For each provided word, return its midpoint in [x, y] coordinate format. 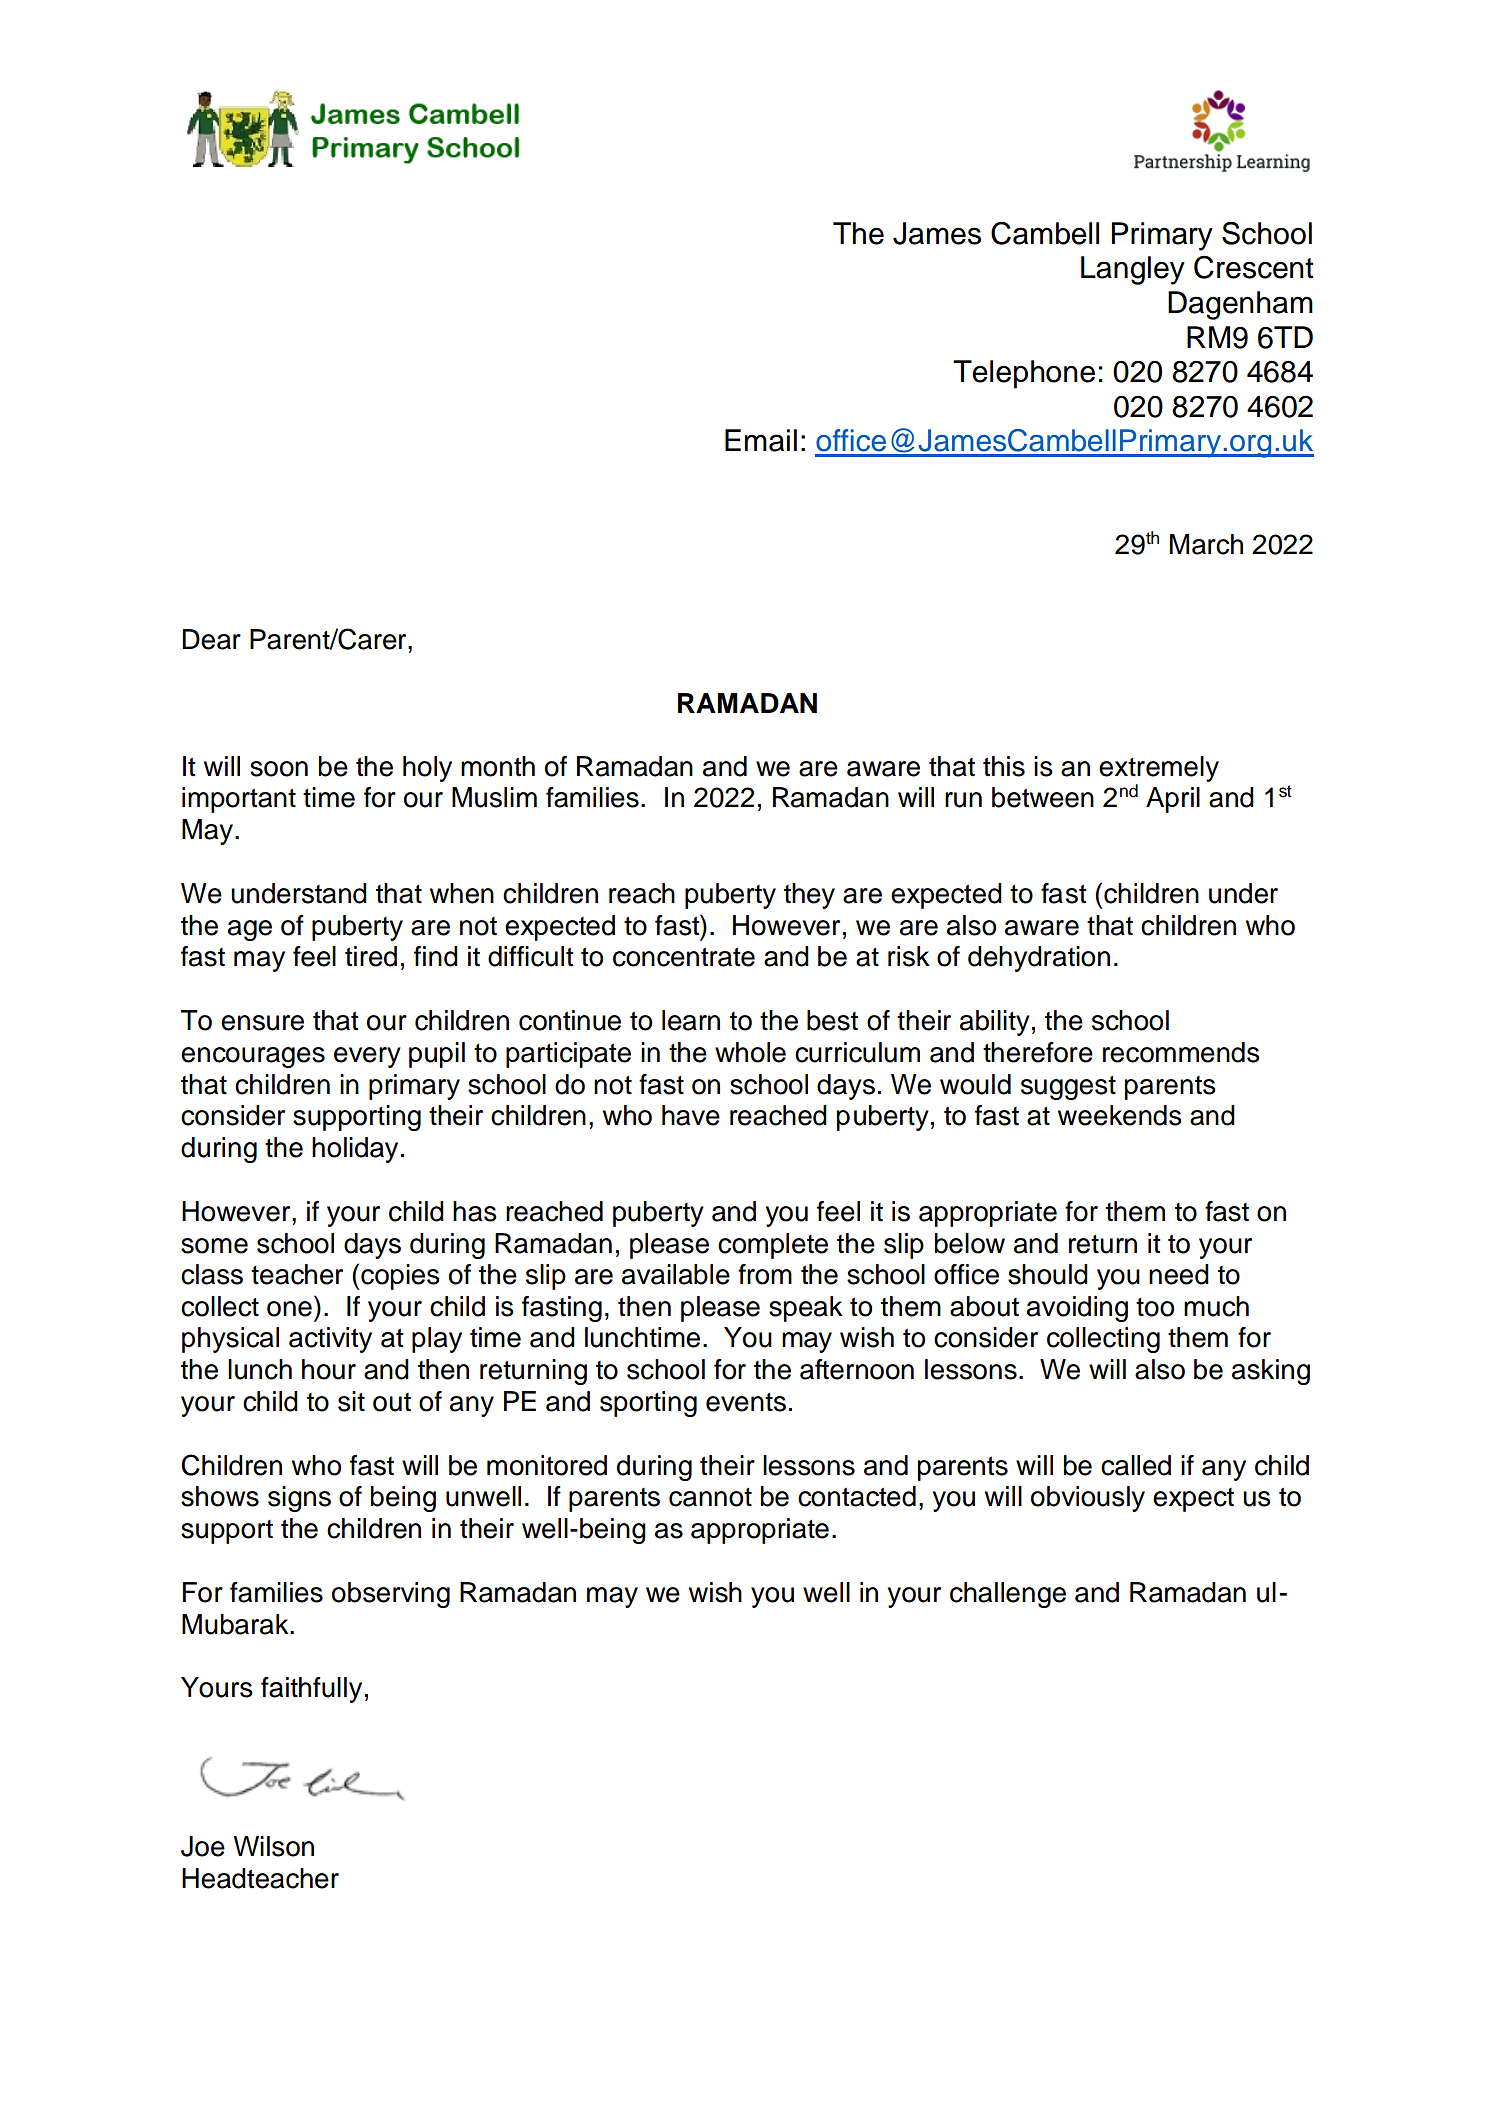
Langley [1133, 270]
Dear [211, 639]
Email [761, 440]
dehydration [1039, 959]
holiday [355, 1150]
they [809, 896]
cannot [710, 1497]
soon [279, 769]
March [1206, 544]
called [1136, 1465]
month [498, 766]
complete [773, 1246]
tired [371, 956]
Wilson [274, 1846]
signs [299, 1499]
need [1179, 1274]
